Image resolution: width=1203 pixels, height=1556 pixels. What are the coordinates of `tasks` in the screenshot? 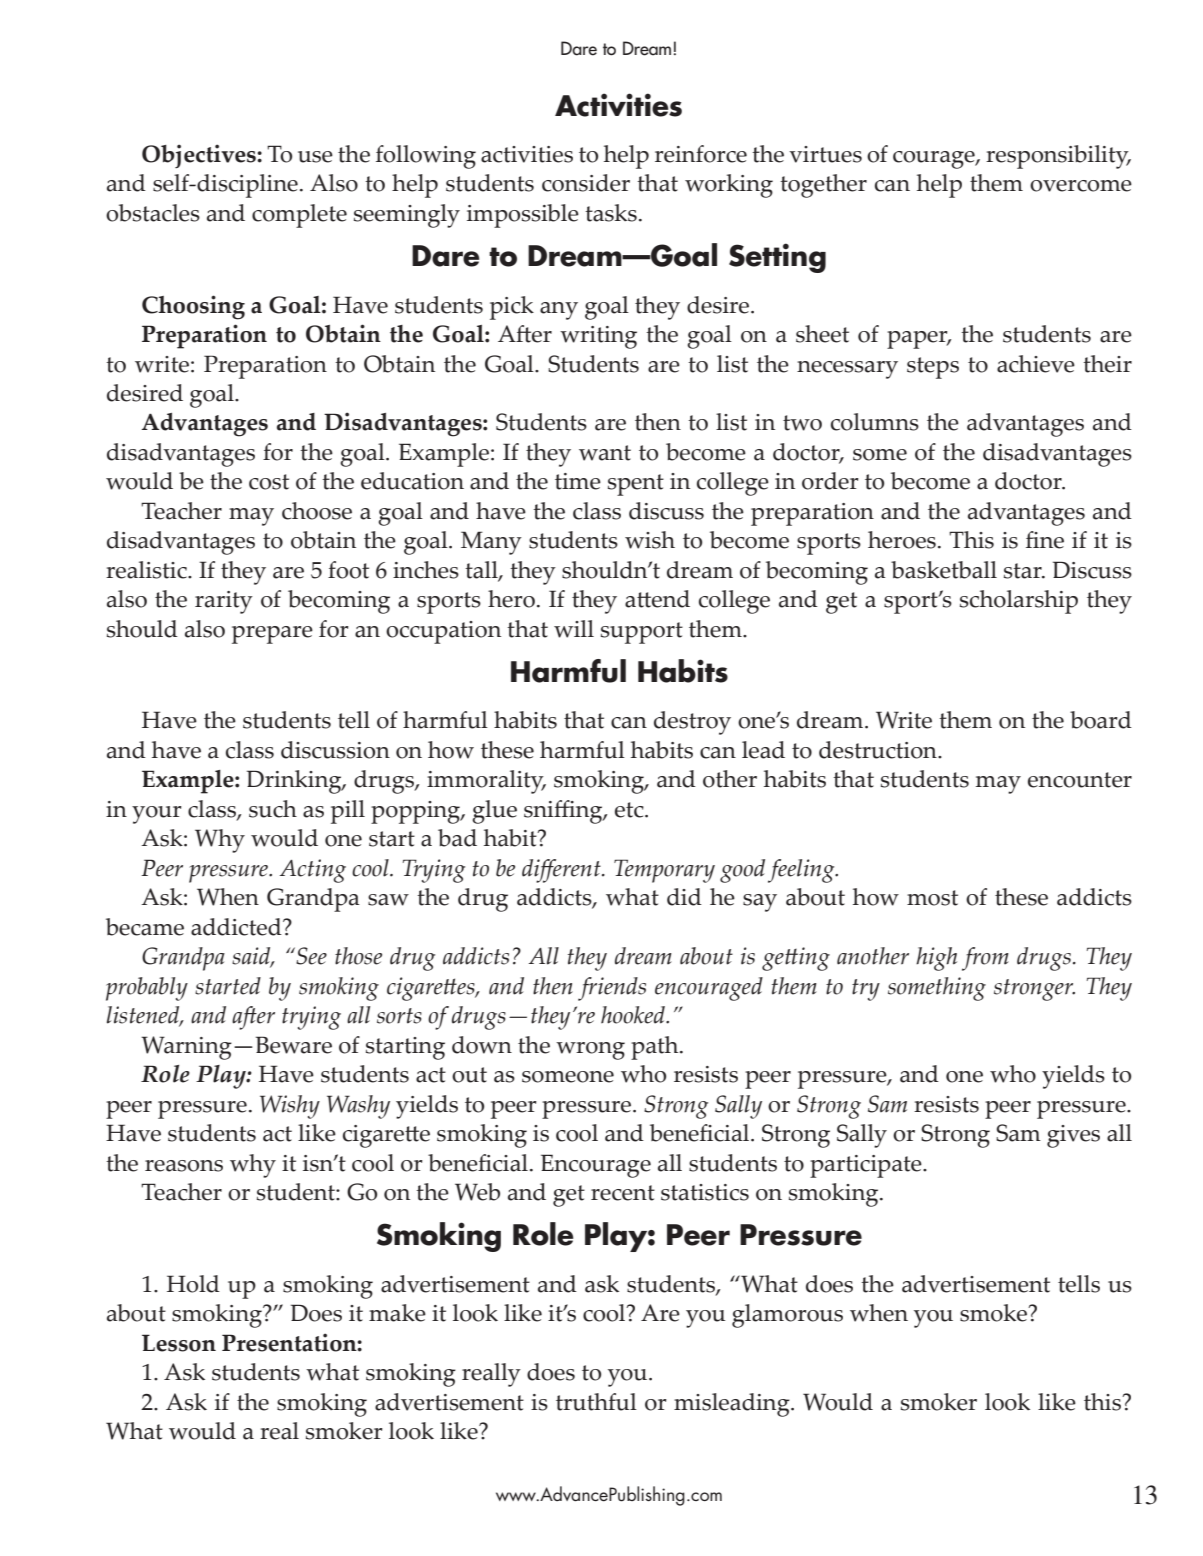 It's located at (611, 213).
